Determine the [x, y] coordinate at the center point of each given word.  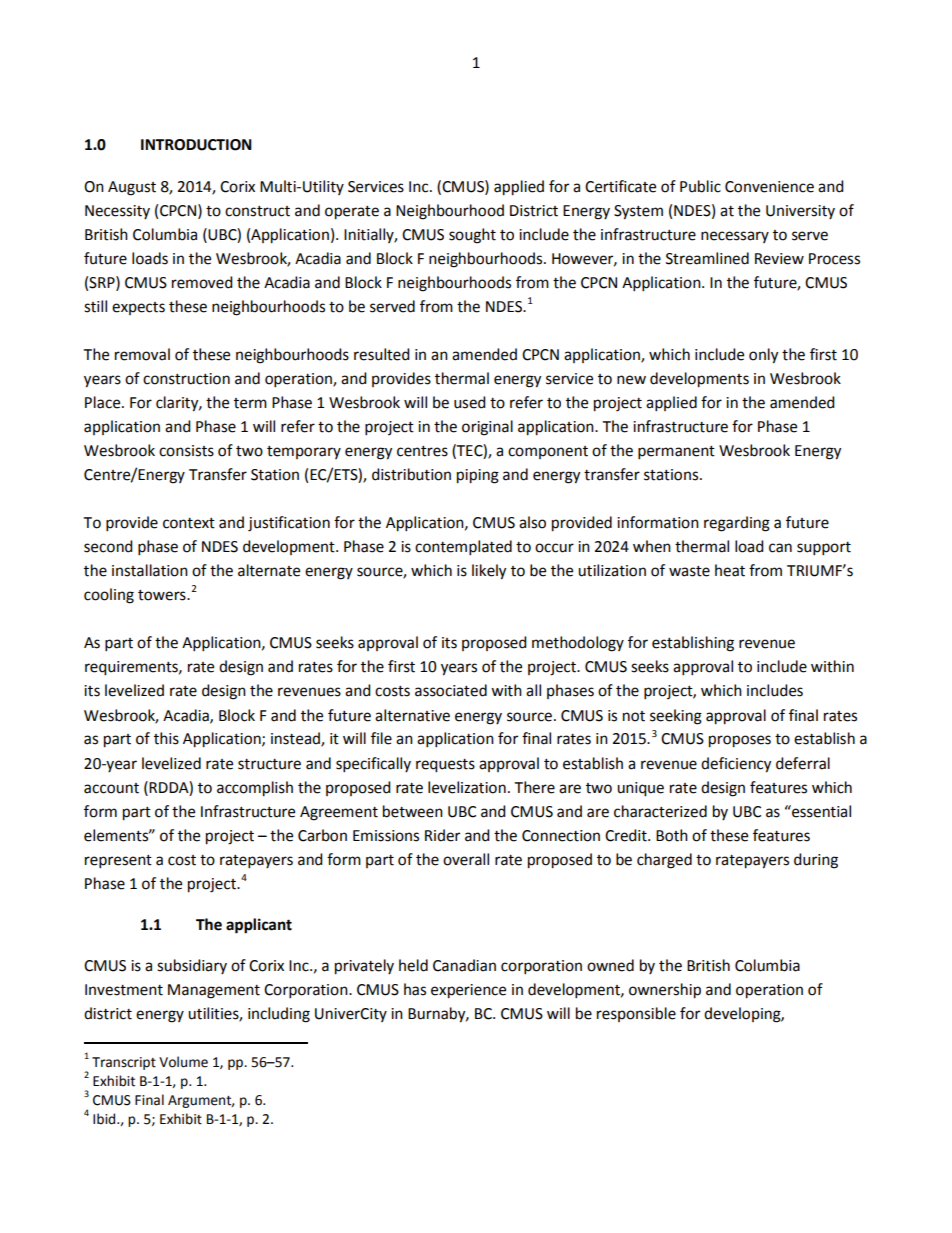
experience [468, 991]
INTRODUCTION [196, 145]
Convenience [769, 187]
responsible [636, 1014]
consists [186, 451]
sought [472, 236]
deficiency [736, 765]
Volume [183, 1062]
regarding [737, 524]
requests [445, 766]
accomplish [255, 789]
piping [478, 476]
